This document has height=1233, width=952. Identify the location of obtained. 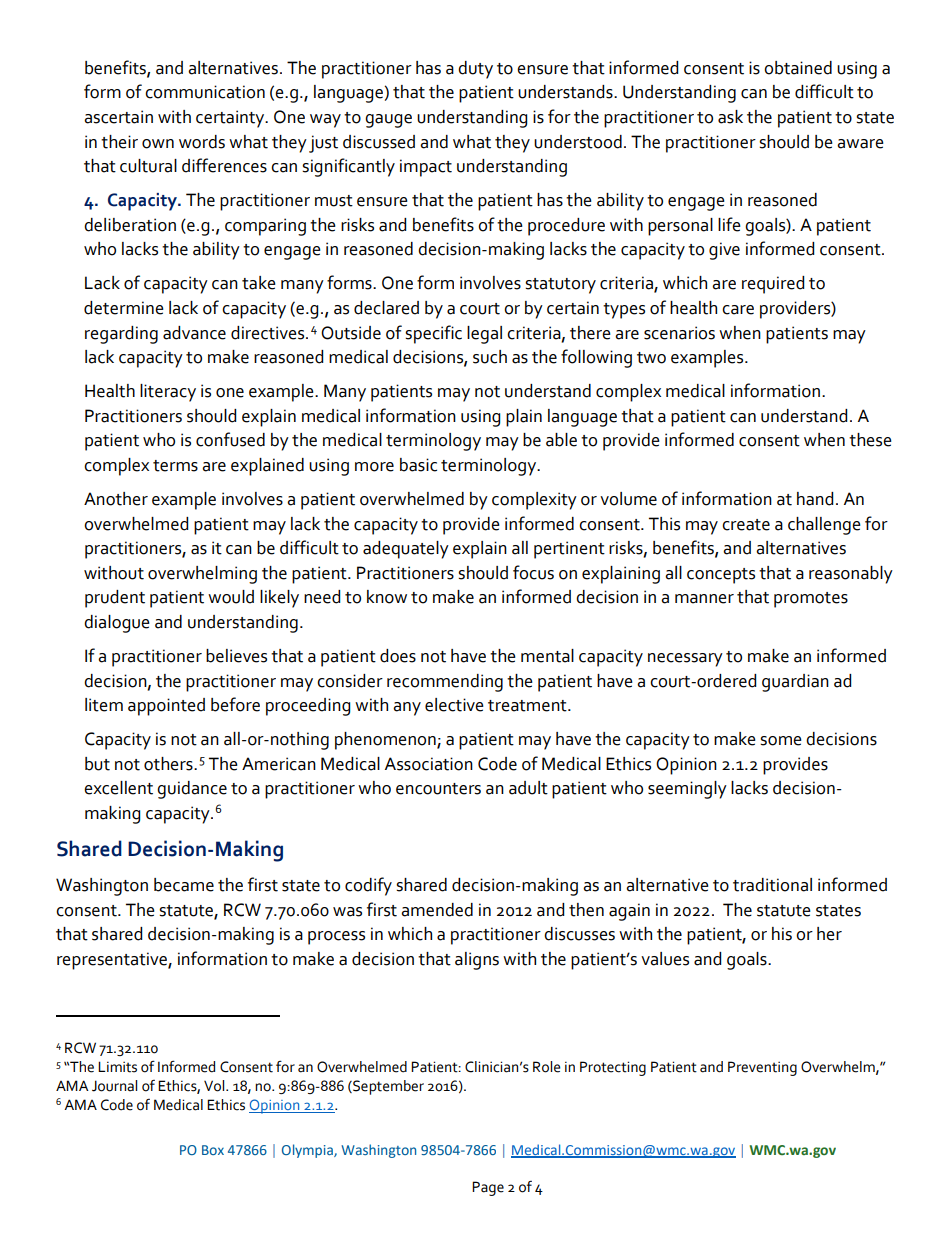
(798, 68).
